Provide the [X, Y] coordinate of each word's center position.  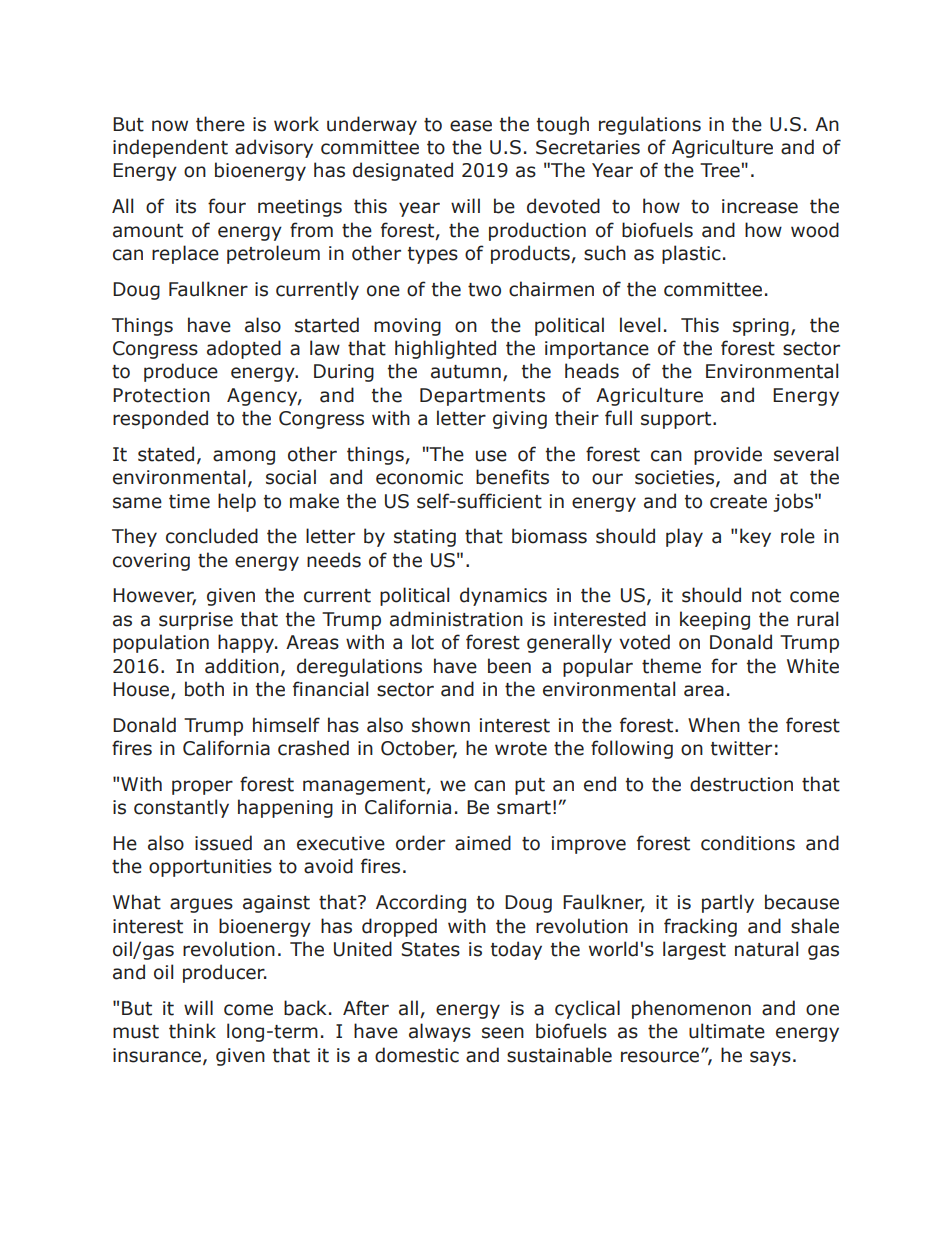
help [237, 502]
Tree [720, 170]
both [204, 689]
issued [223, 843]
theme [671, 666]
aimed [483, 843]
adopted [244, 349]
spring [761, 327]
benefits [512, 477]
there [220, 124]
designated [403, 171]
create [738, 502]
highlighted [445, 349]
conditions [748, 843]
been [509, 666]
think [192, 1031]
